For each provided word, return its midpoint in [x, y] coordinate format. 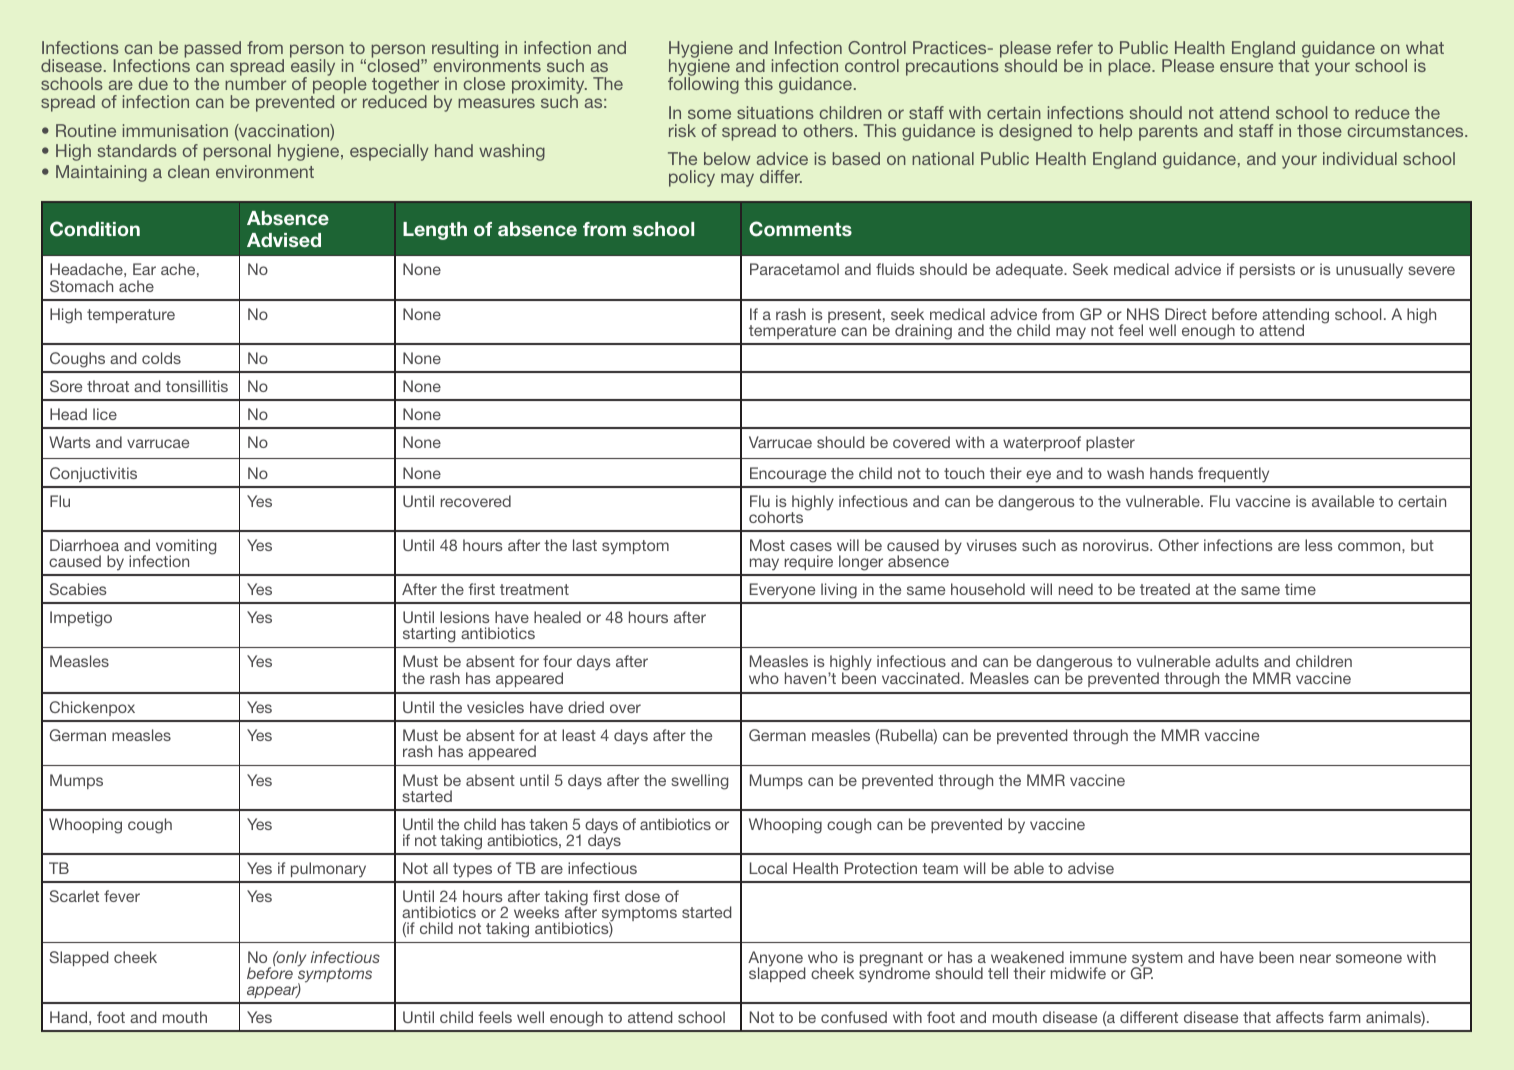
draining [923, 332]
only [290, 959]
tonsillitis [197, 386]
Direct [1186, 314]
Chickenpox [92, 708]
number [255, 83]
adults [1237, 661]
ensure [1246, 67]
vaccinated [922, 678]
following [703, 84]
